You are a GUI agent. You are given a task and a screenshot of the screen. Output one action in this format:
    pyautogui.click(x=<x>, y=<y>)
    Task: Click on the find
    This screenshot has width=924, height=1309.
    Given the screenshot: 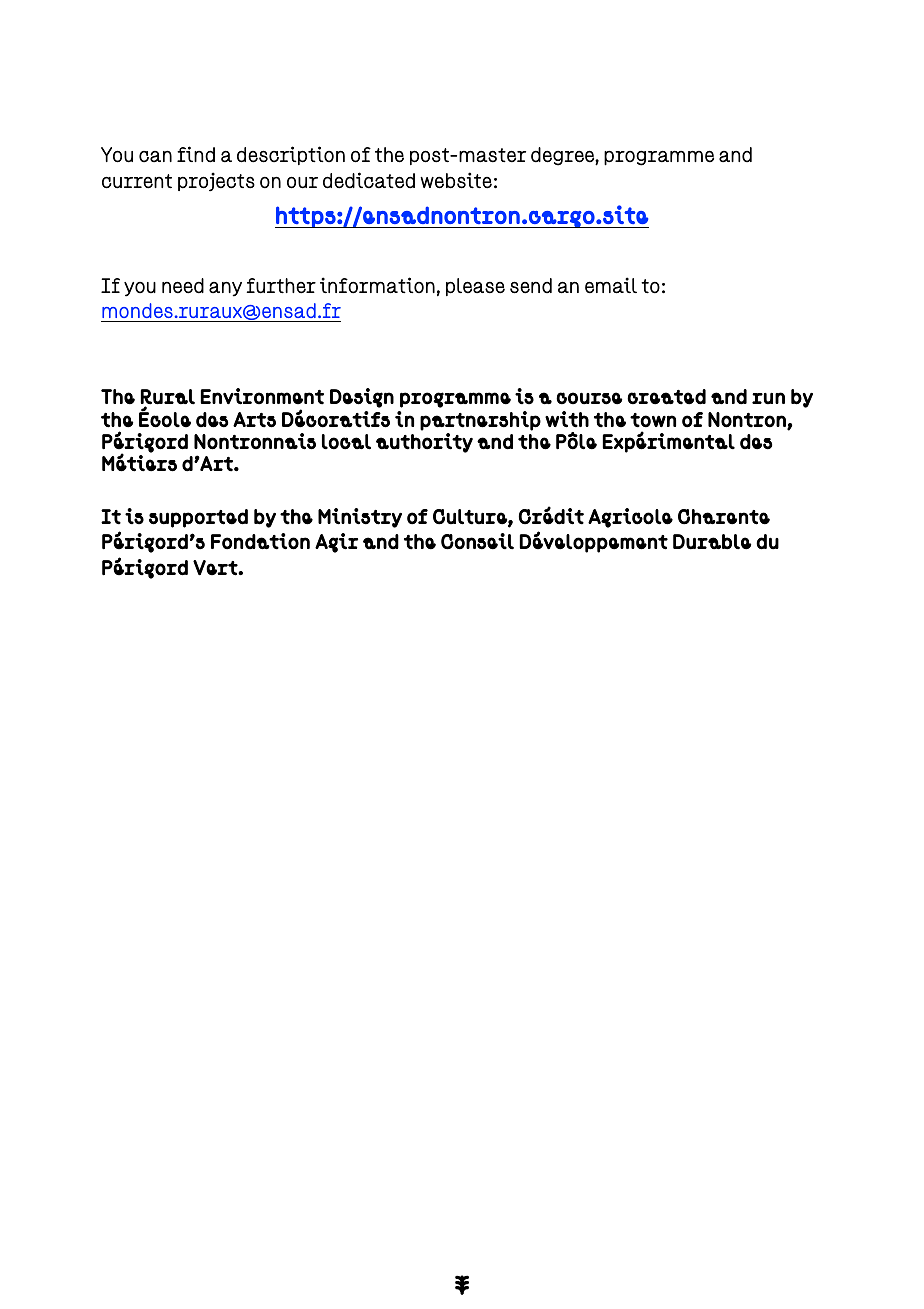 What is the action you would take?
    pyautogui.click(x=196, y=154)
